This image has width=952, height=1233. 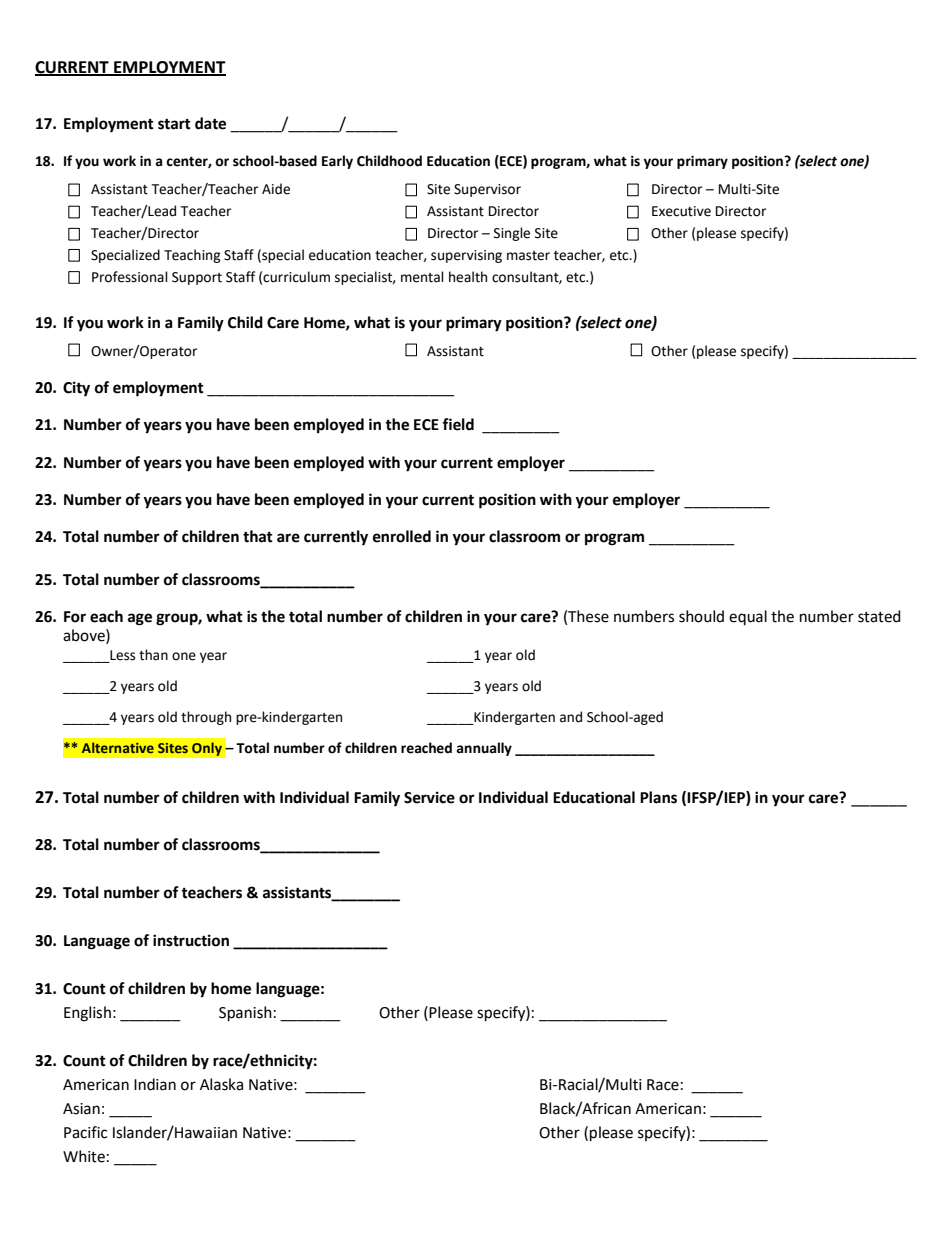 I want to click on Supervisor, so click(x=487, y=190).
